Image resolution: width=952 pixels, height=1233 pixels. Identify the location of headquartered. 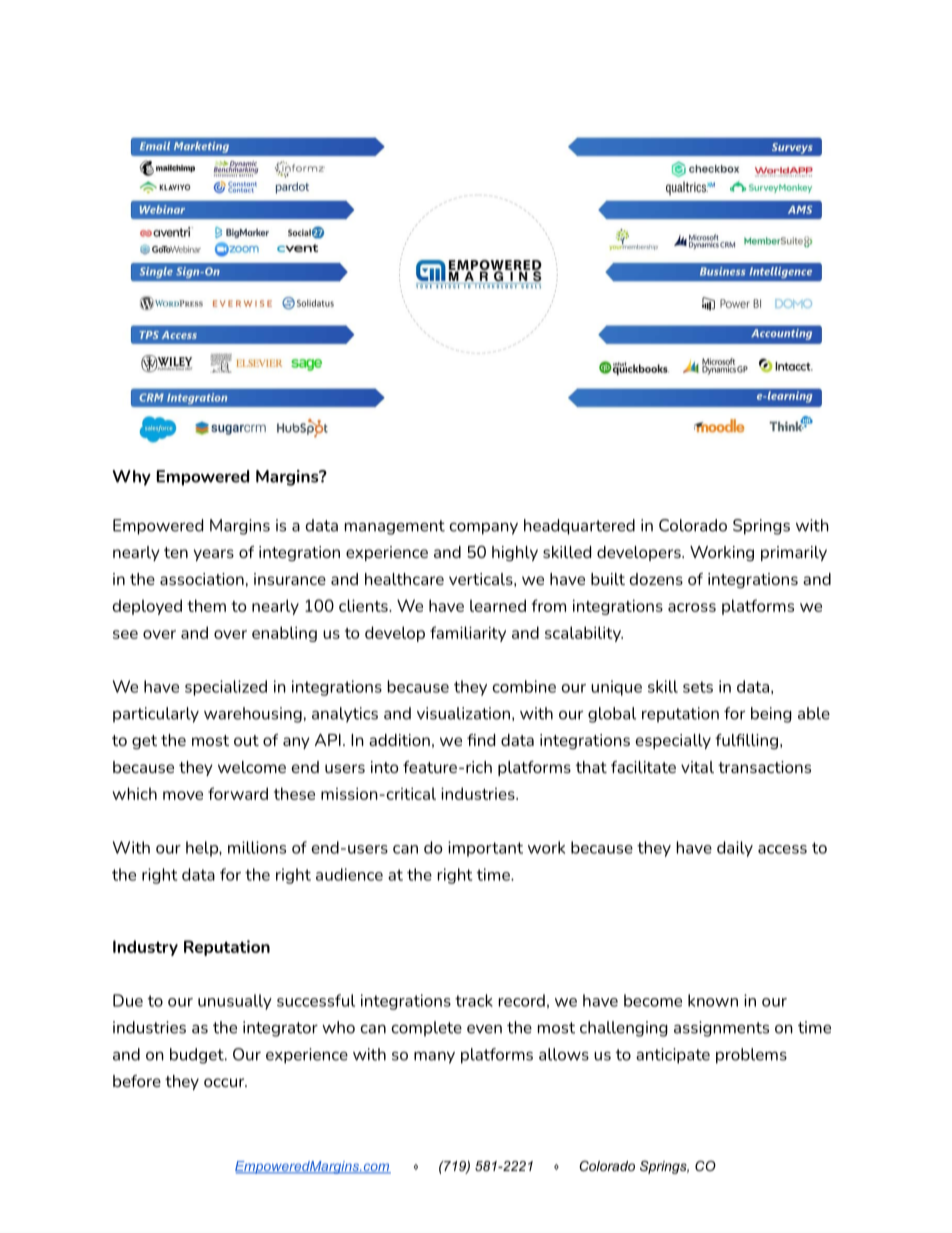
(579, 527).
